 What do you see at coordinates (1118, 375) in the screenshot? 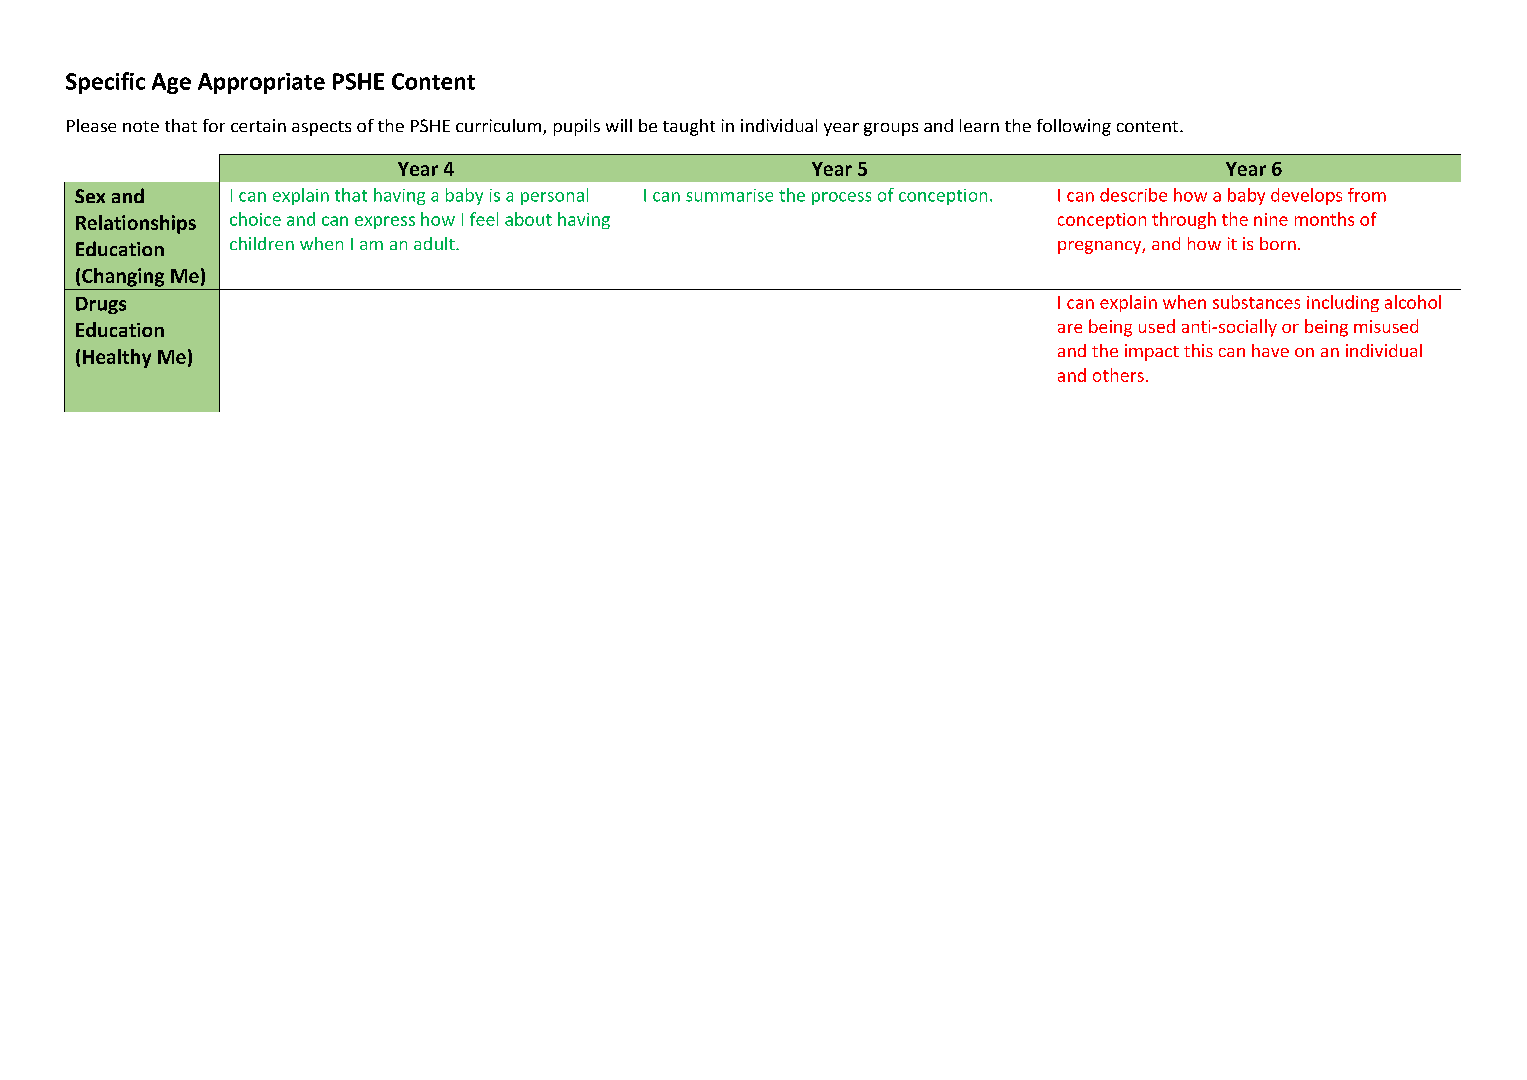
I see `others` at bounding box center [1118, 375].
